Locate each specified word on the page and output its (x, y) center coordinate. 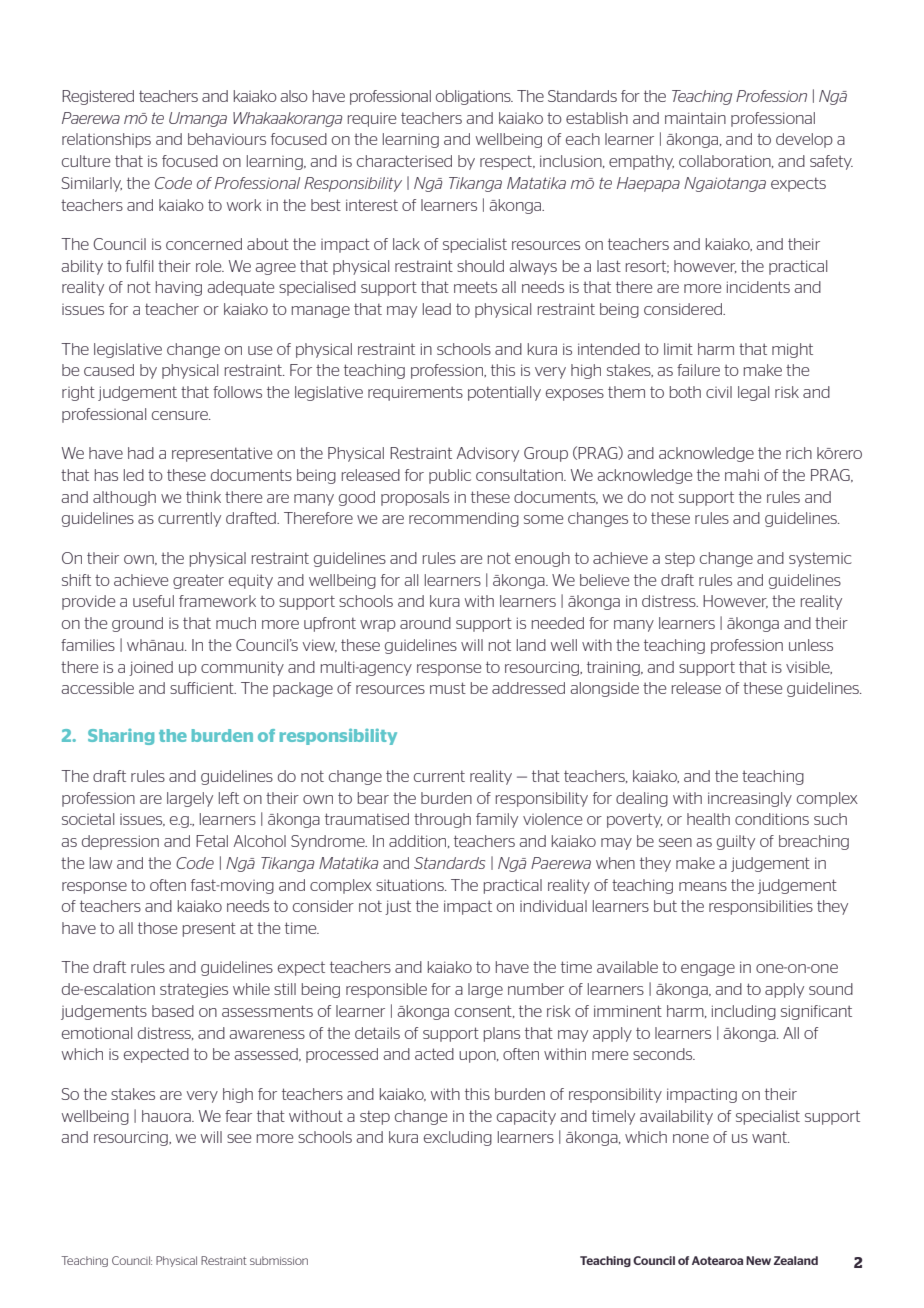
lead (437, 309)
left (229, 798)
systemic (820, 559)
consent (484, 1011)
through (442, 820)
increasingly (750, 799)
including (744, 1012)
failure (698, 370)
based (173, 1011)
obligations (474, 97)
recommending (464, 519)
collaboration (726, 161)
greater (198, 581)
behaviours (227, 139)
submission (279, 1260)
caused (109, 370)
